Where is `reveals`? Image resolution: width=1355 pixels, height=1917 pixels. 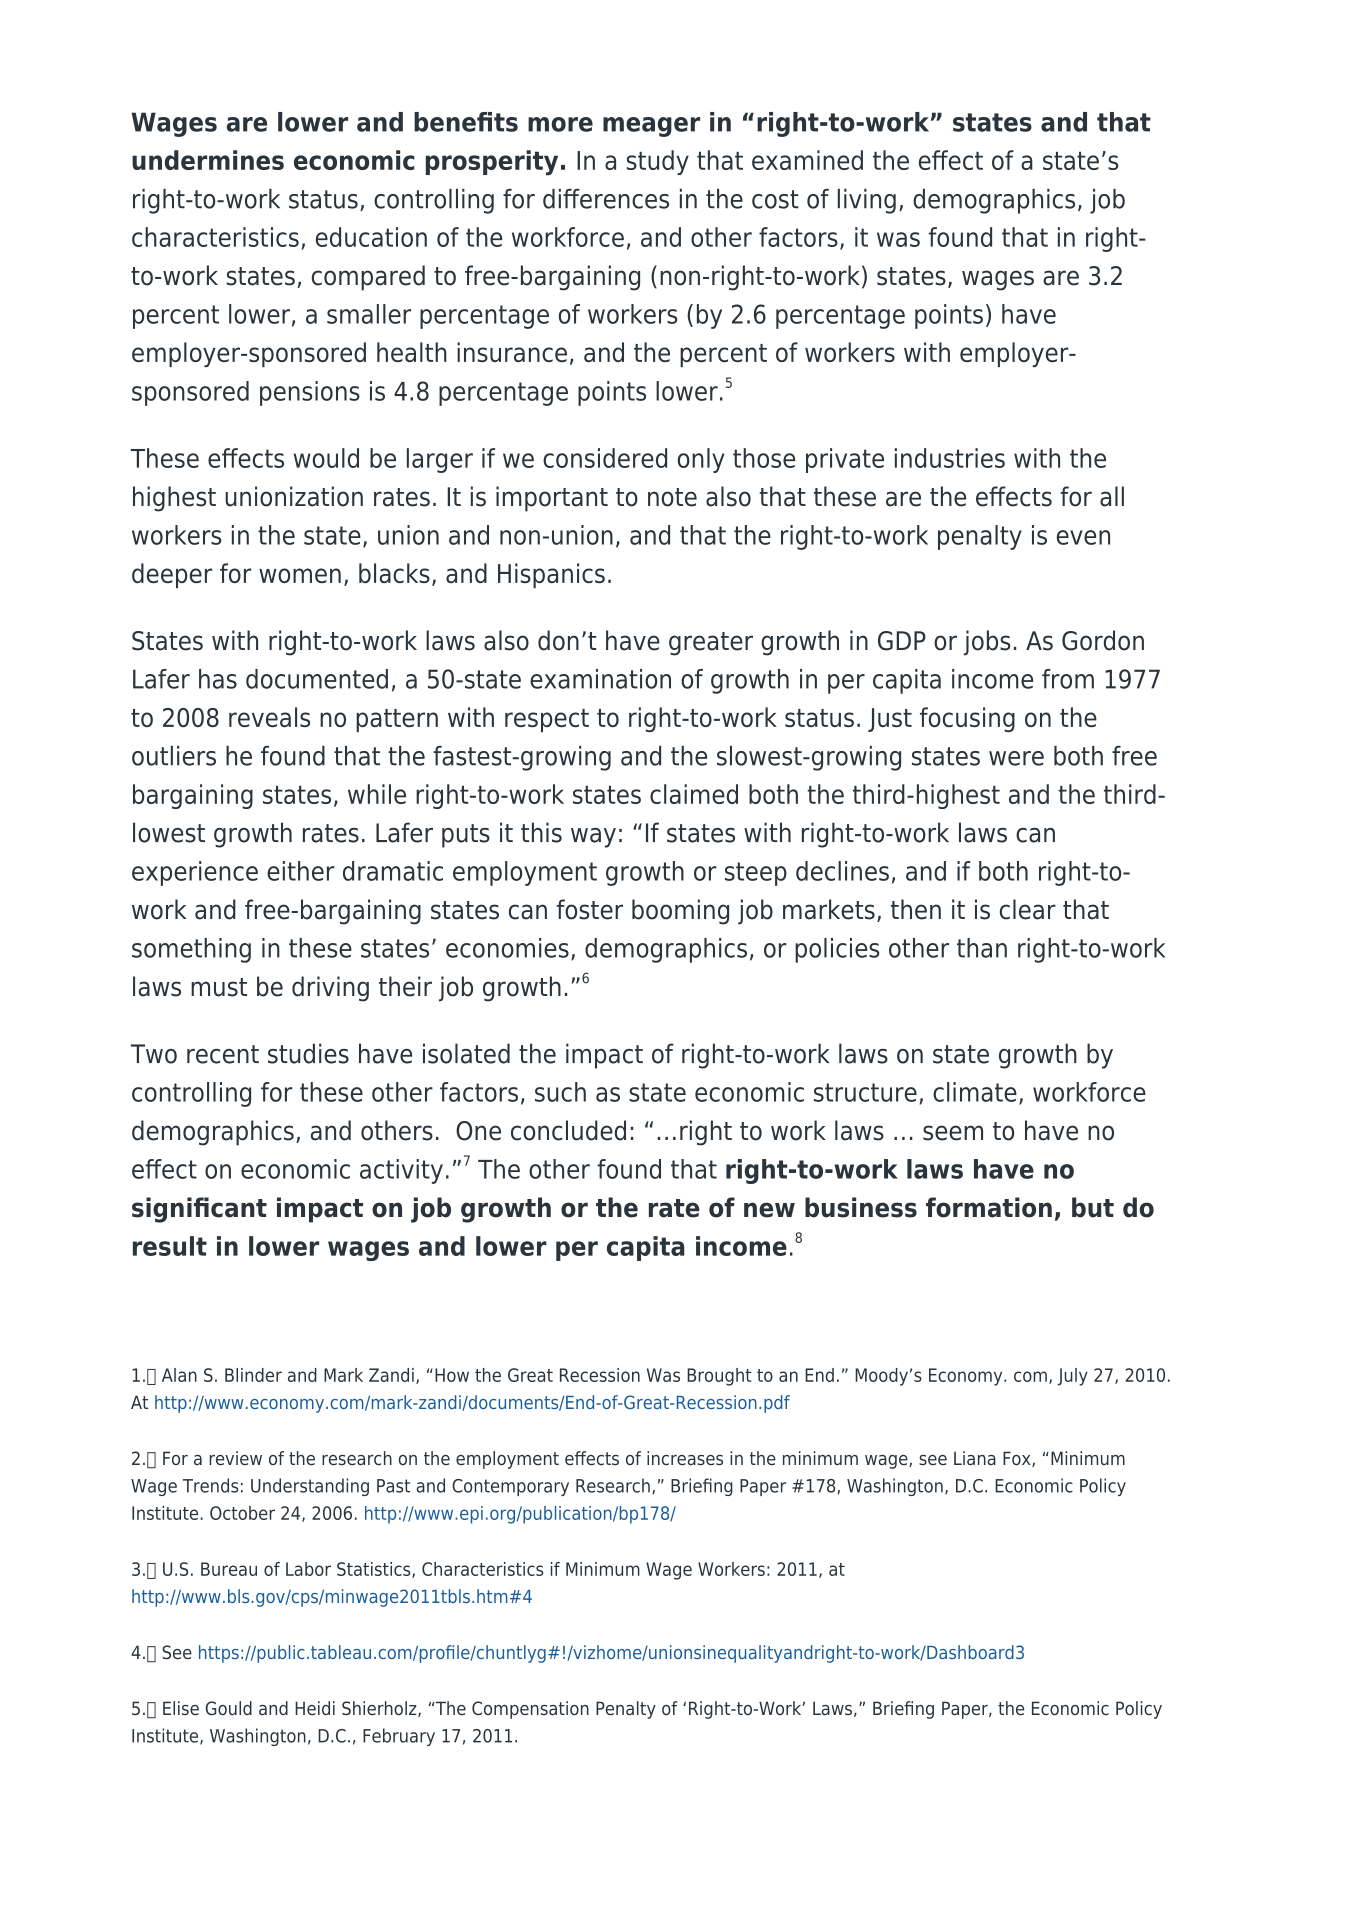 reveals is located at coordinates (269, 717).
